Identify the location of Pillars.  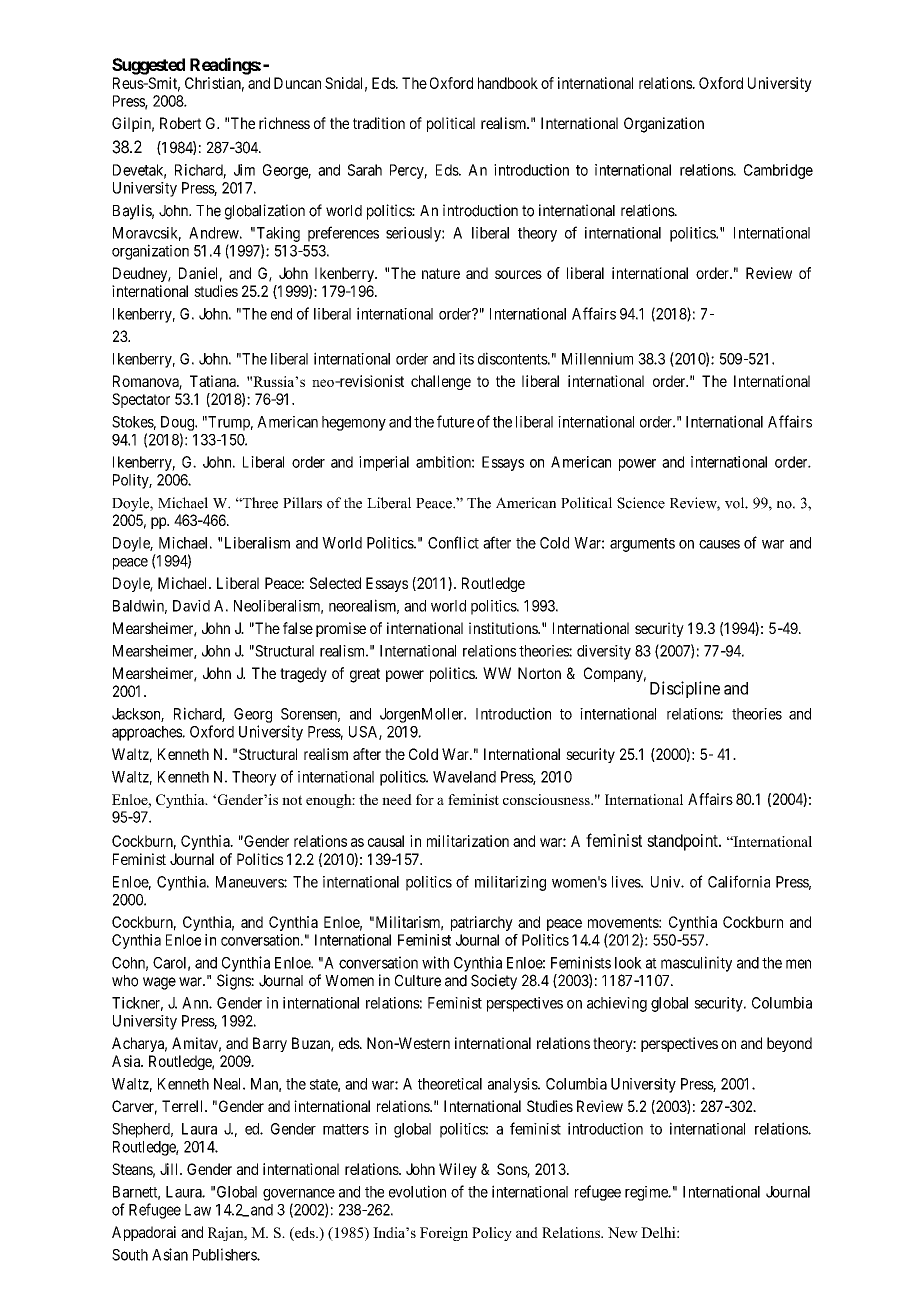
(302, 503).
